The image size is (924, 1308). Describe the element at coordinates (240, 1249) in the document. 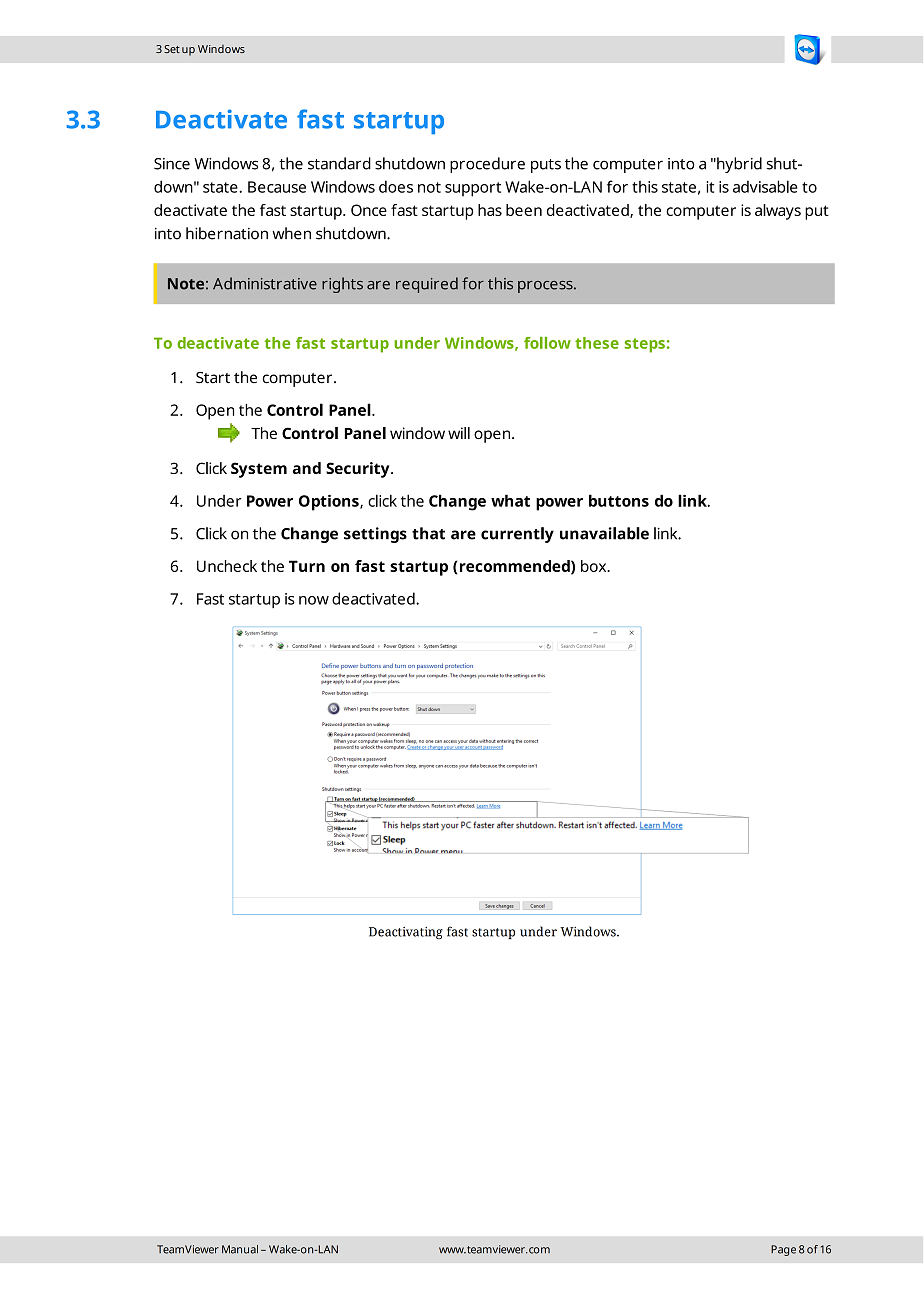

I see `Manual` at that location.
